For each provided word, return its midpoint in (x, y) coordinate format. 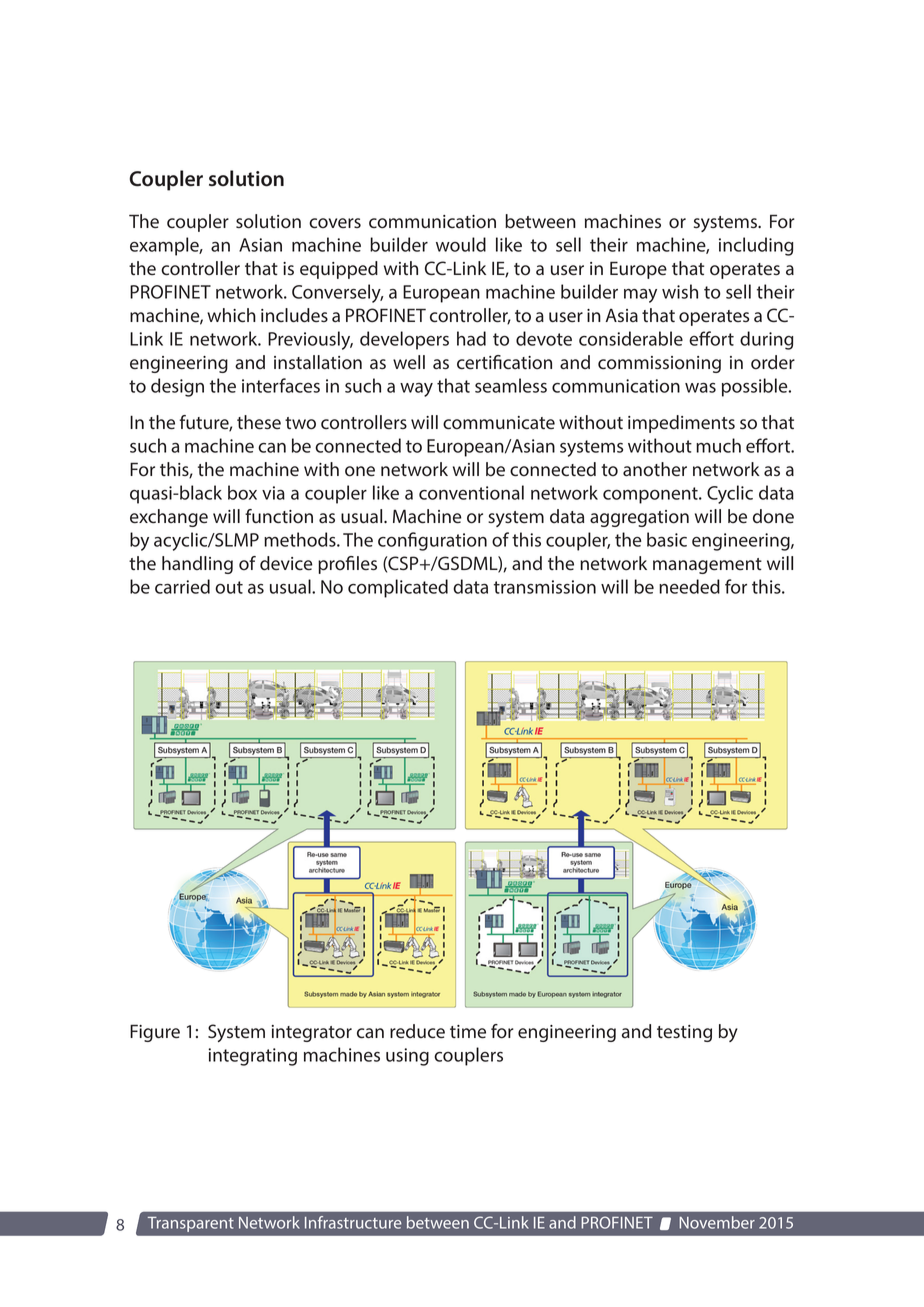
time (468, 1032)
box (242, 492)
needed (689, 586)
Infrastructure (353, 1222)
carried (182, 586)
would (461, 244)
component (651, 495)
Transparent (191, 1224)
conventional (471, 492)
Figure (155, 1033)
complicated (398, 588)
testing (684, 1033)
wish (680, 291)
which (231, 315)
